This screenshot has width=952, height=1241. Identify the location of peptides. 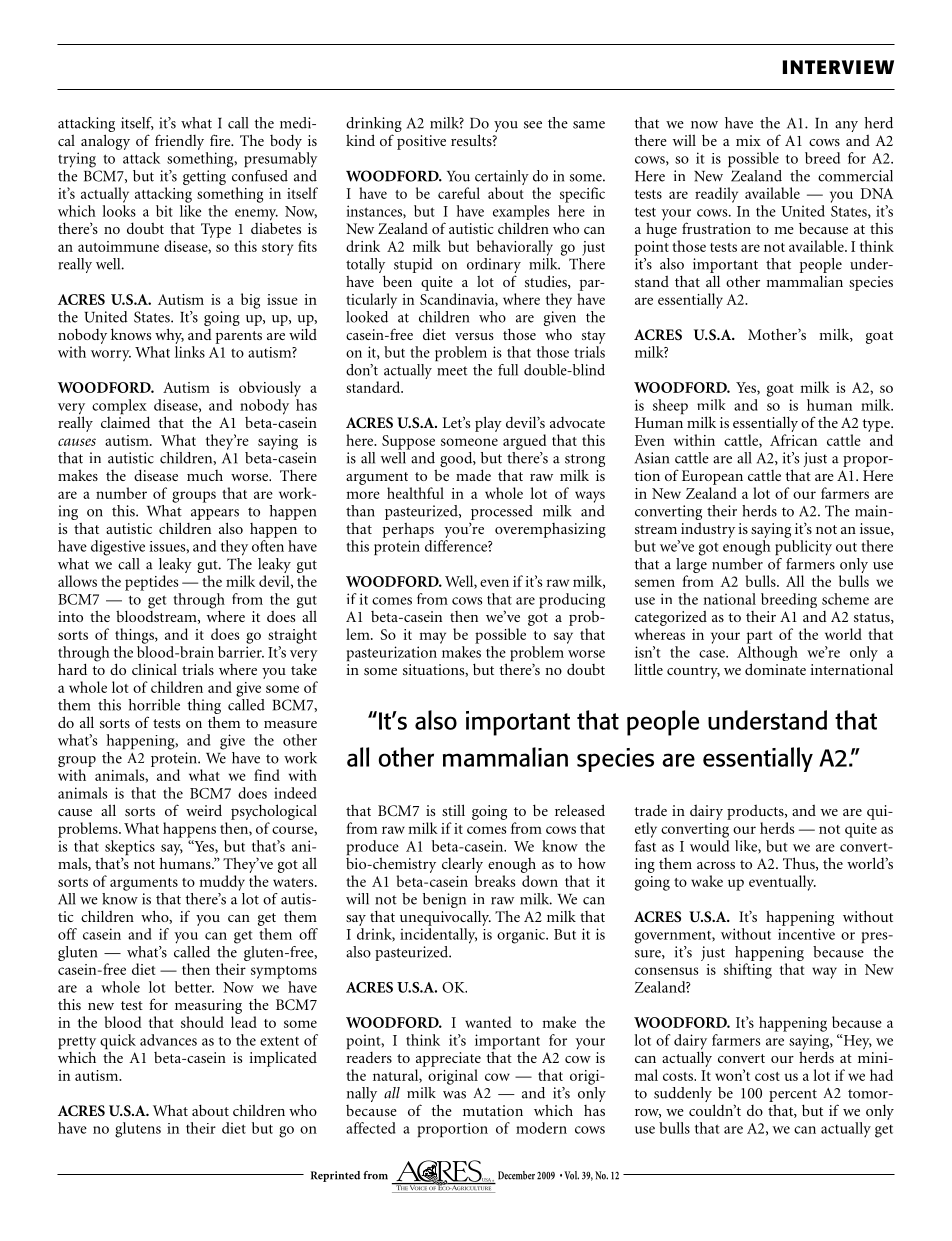
(151, 583).
